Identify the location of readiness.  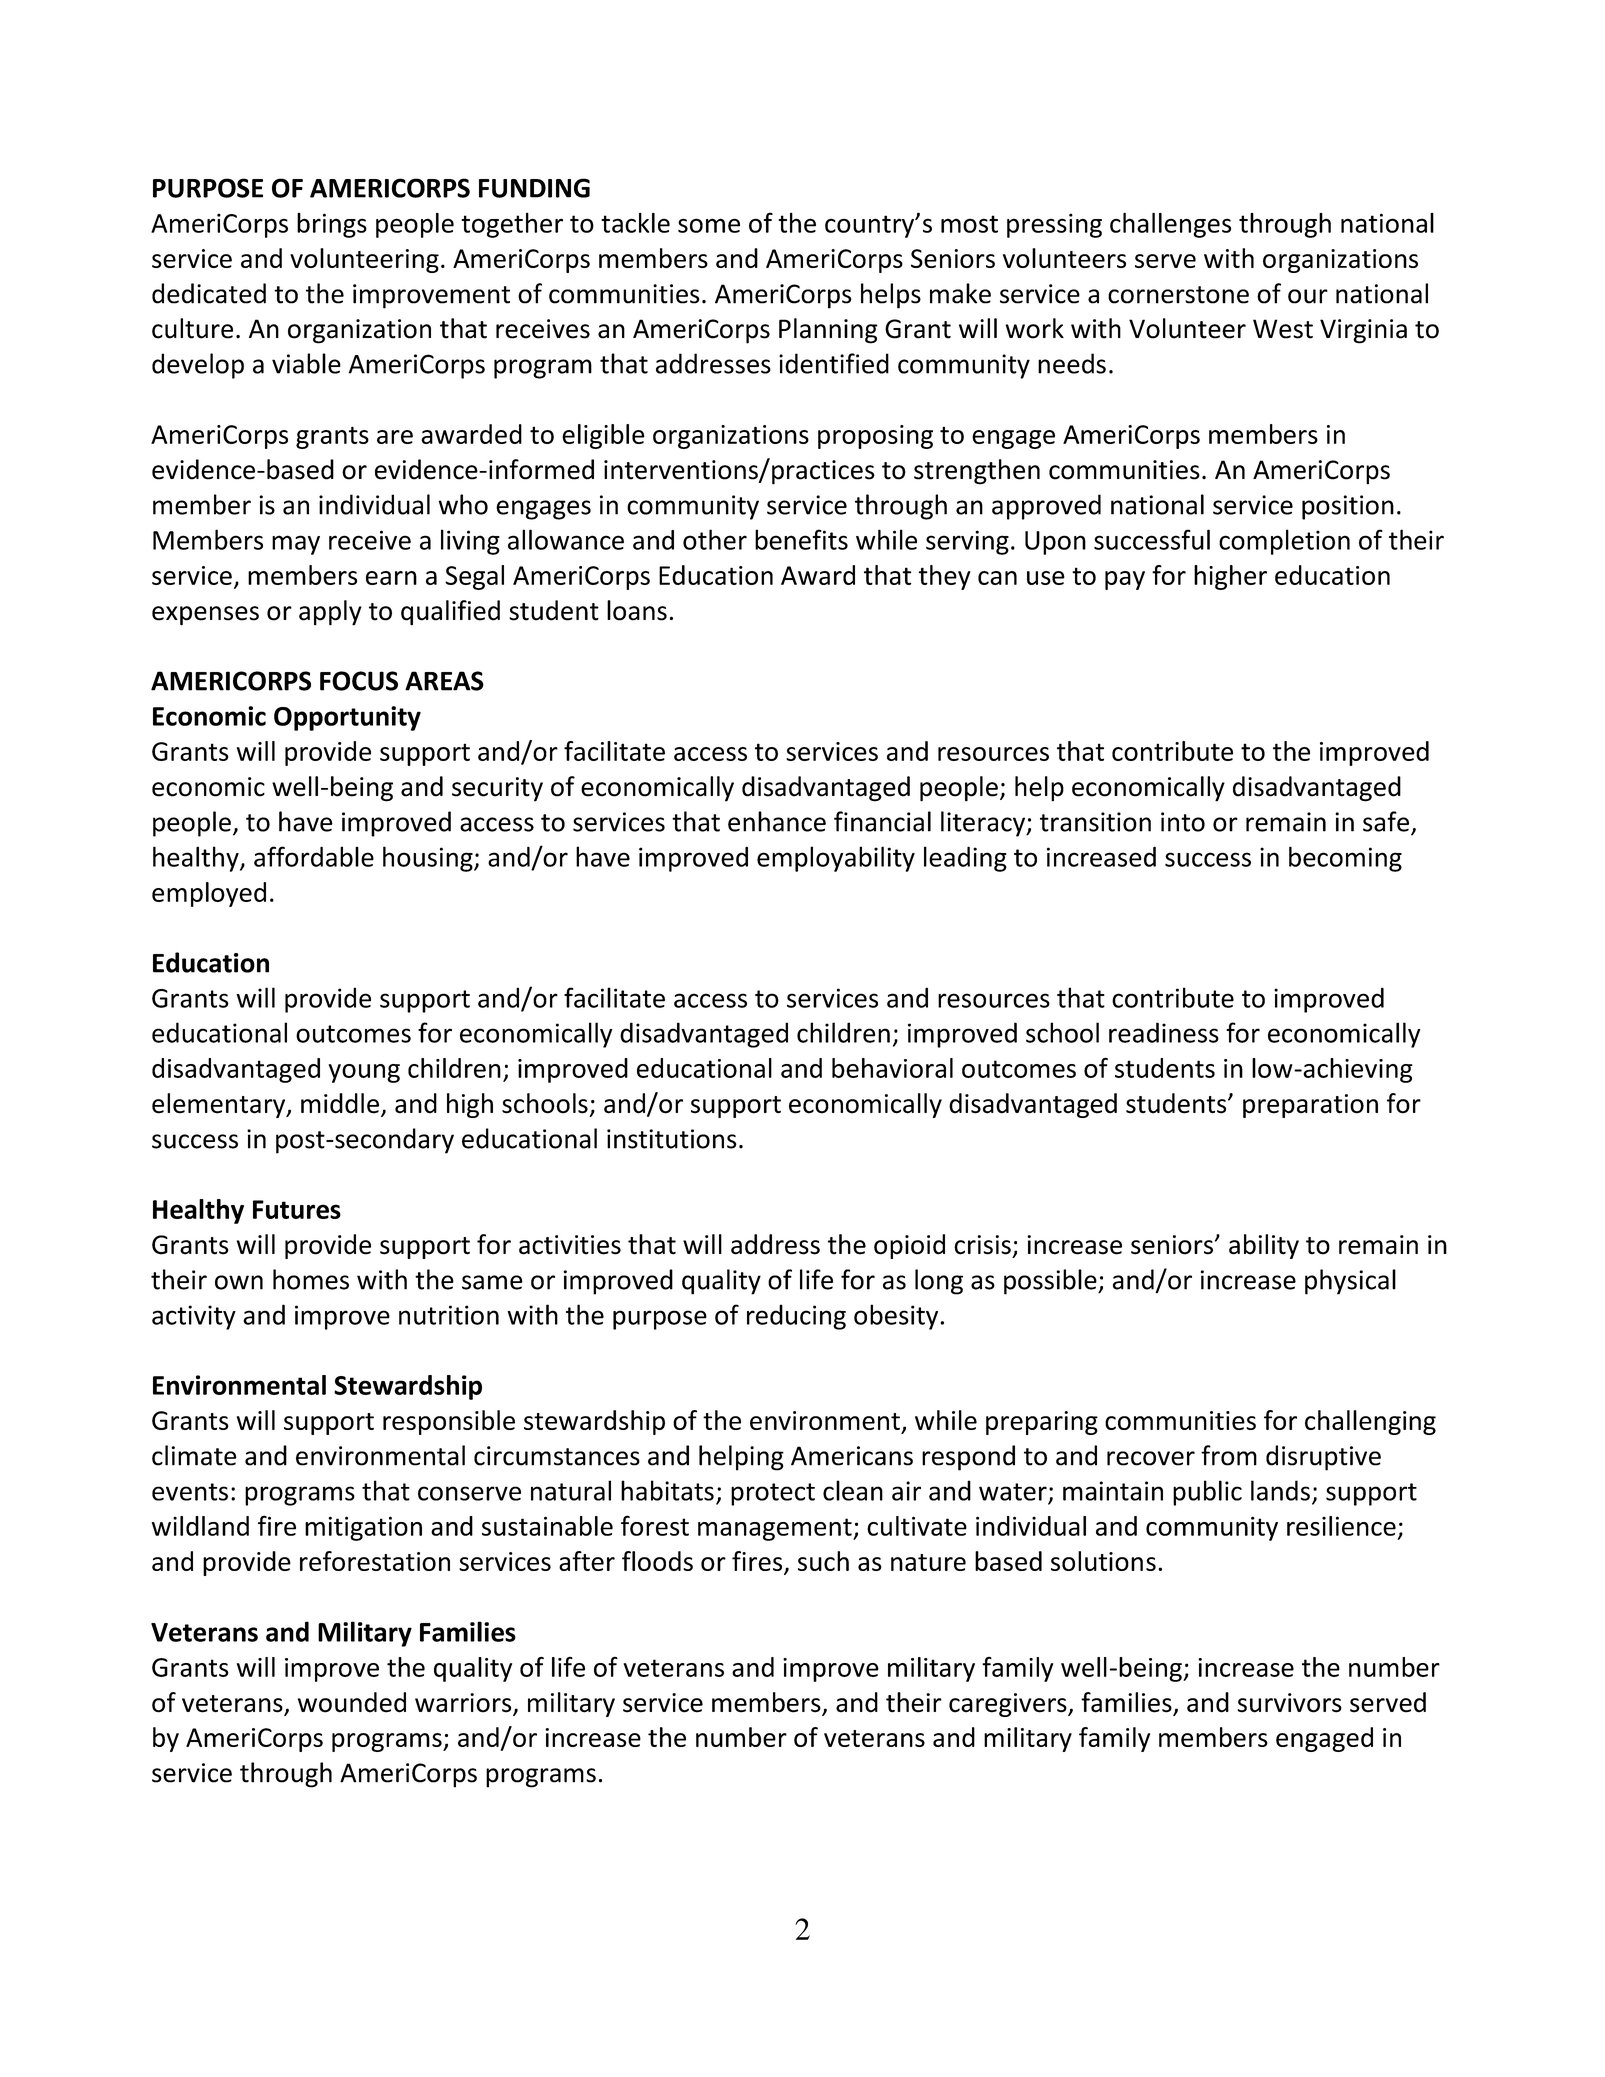
(1164, 1032).
